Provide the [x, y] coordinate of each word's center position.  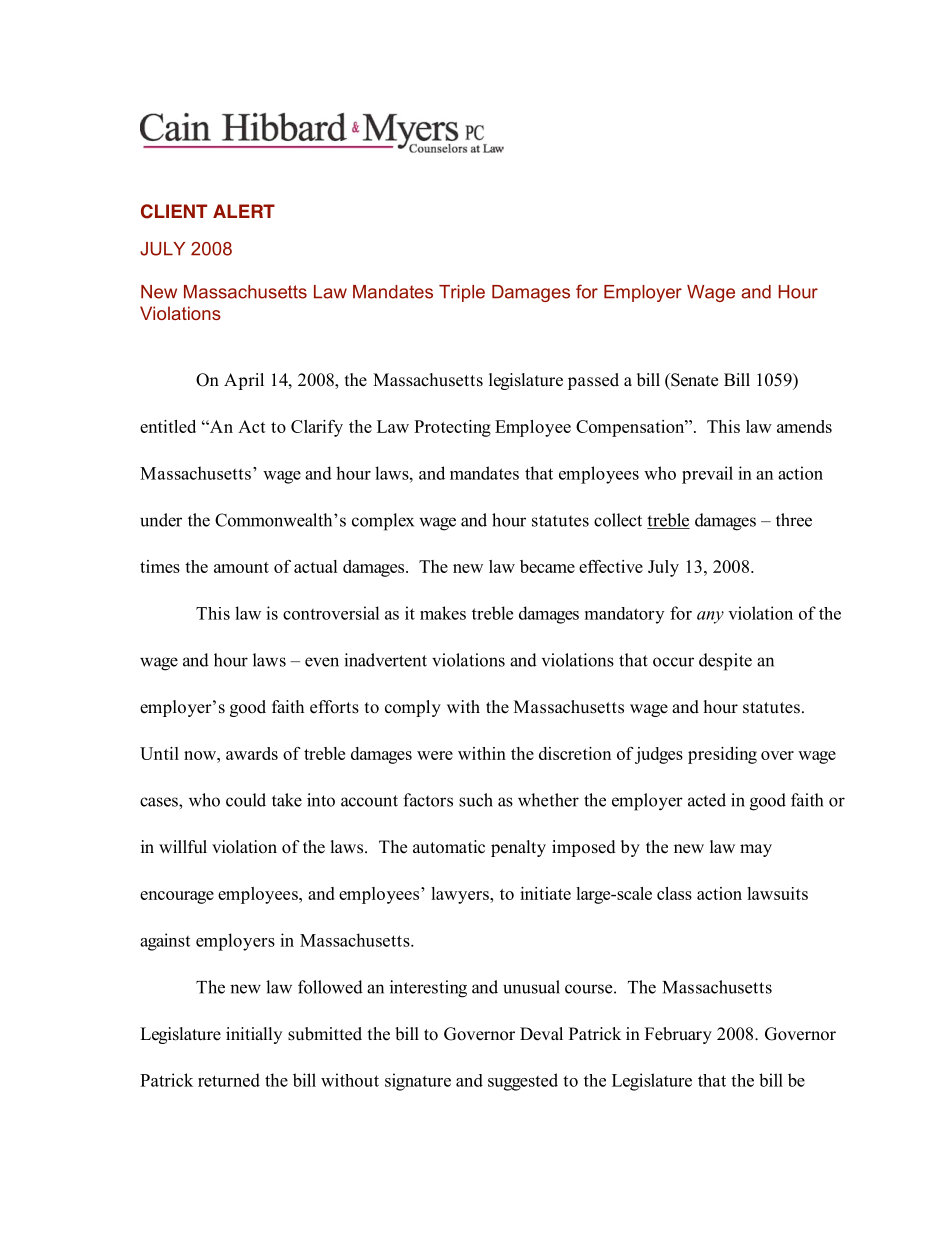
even [322, 662]
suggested [523, 1082]
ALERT [244, 211]
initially [254, 1035]
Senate [693, 380]
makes [443, 613]
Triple [462, 293]
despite [725, 662]
